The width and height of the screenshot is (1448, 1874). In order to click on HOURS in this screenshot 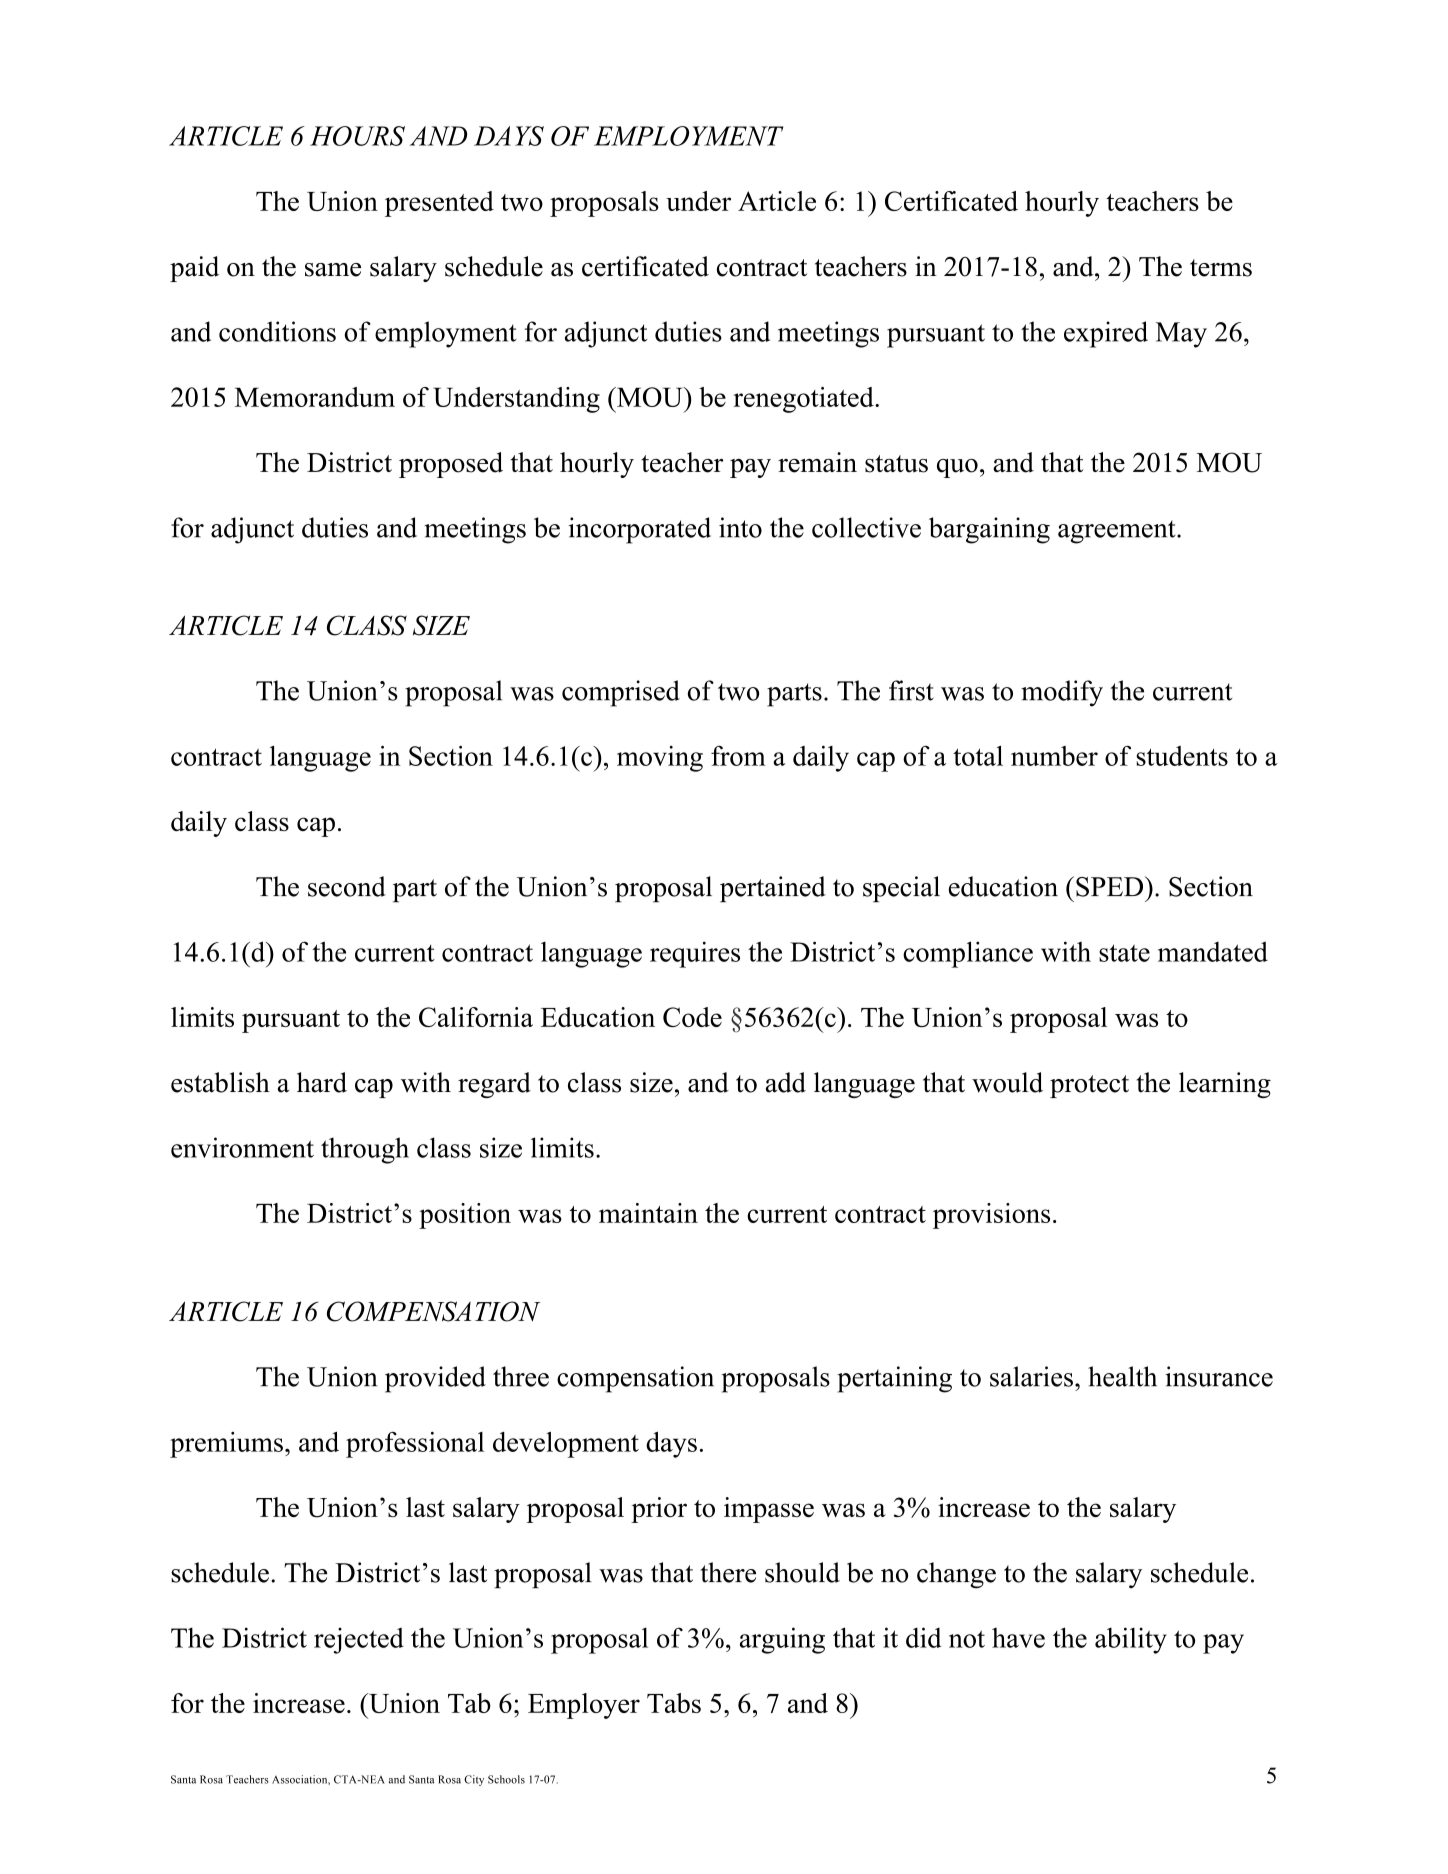, I will do `click(357, 136)`.
